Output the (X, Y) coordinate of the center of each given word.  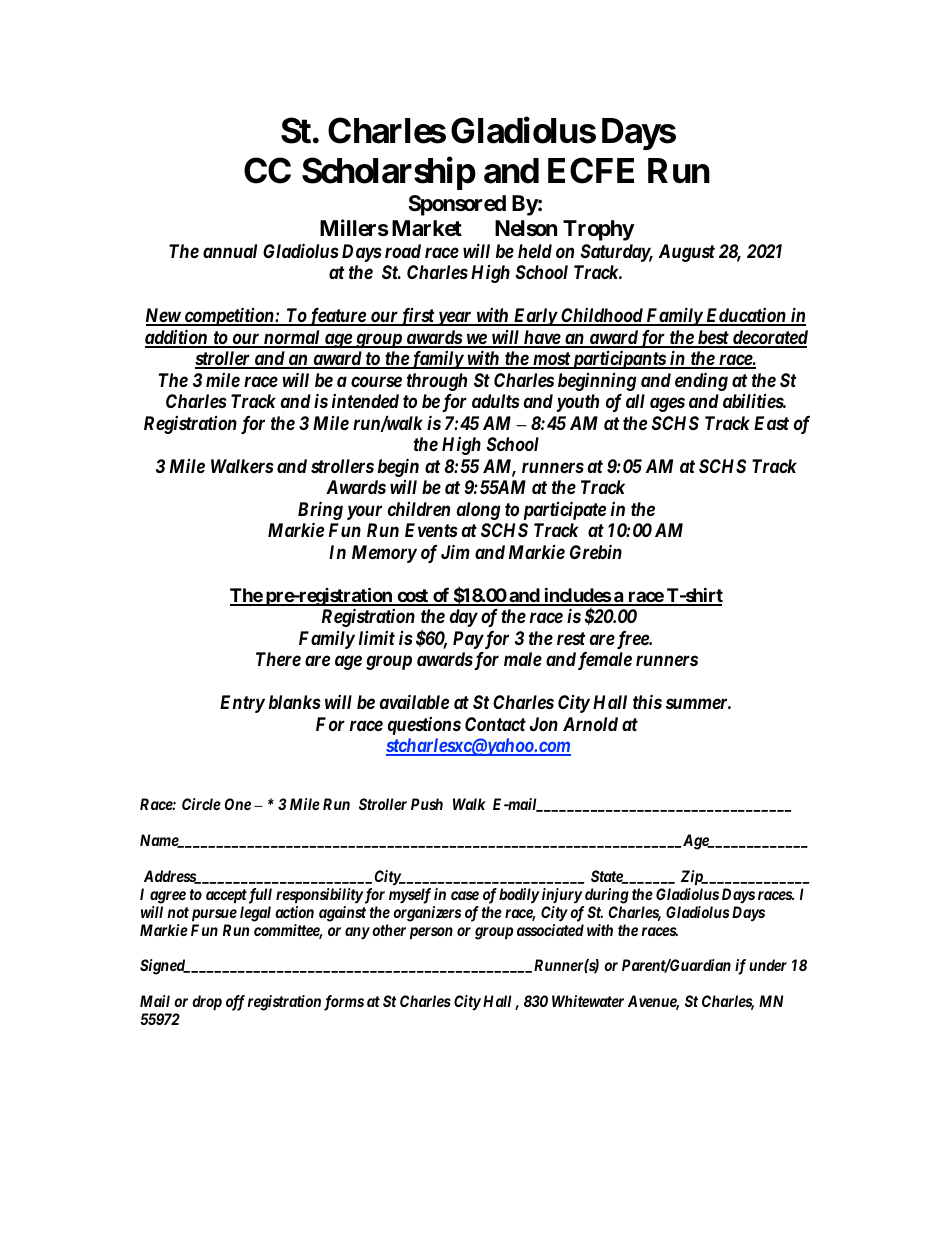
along (479, 511)
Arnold (590, 724)
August (687, 253)
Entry (242, 704)
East (771, 423)
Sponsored (457, 205)
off (235, 1003)
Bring (320, 510)
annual (230, 251)
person (431, 933)
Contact (495, 724)
